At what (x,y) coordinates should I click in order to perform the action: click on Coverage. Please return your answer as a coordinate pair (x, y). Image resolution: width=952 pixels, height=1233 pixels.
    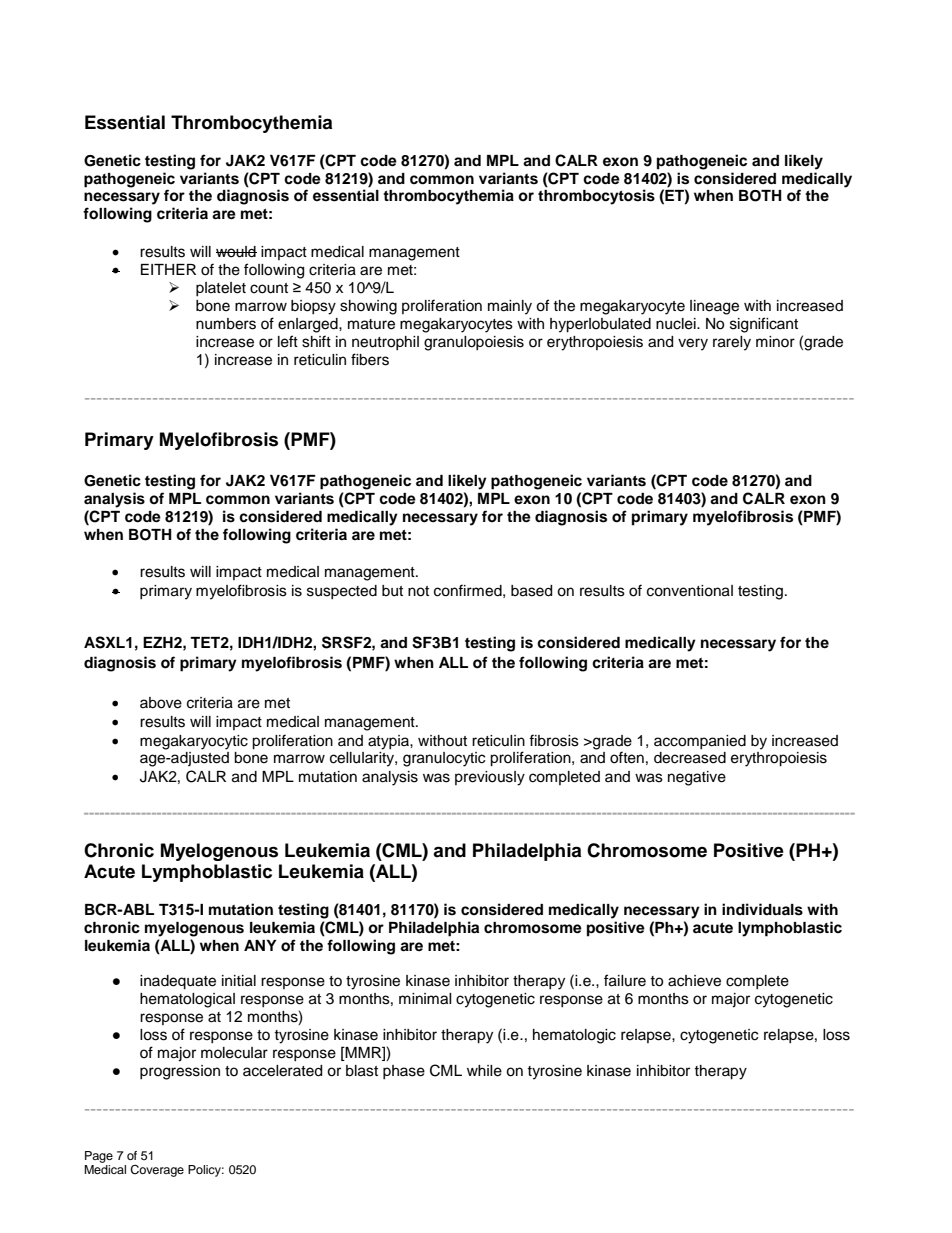
    Looking at the image, I should click on (157, 1171).
